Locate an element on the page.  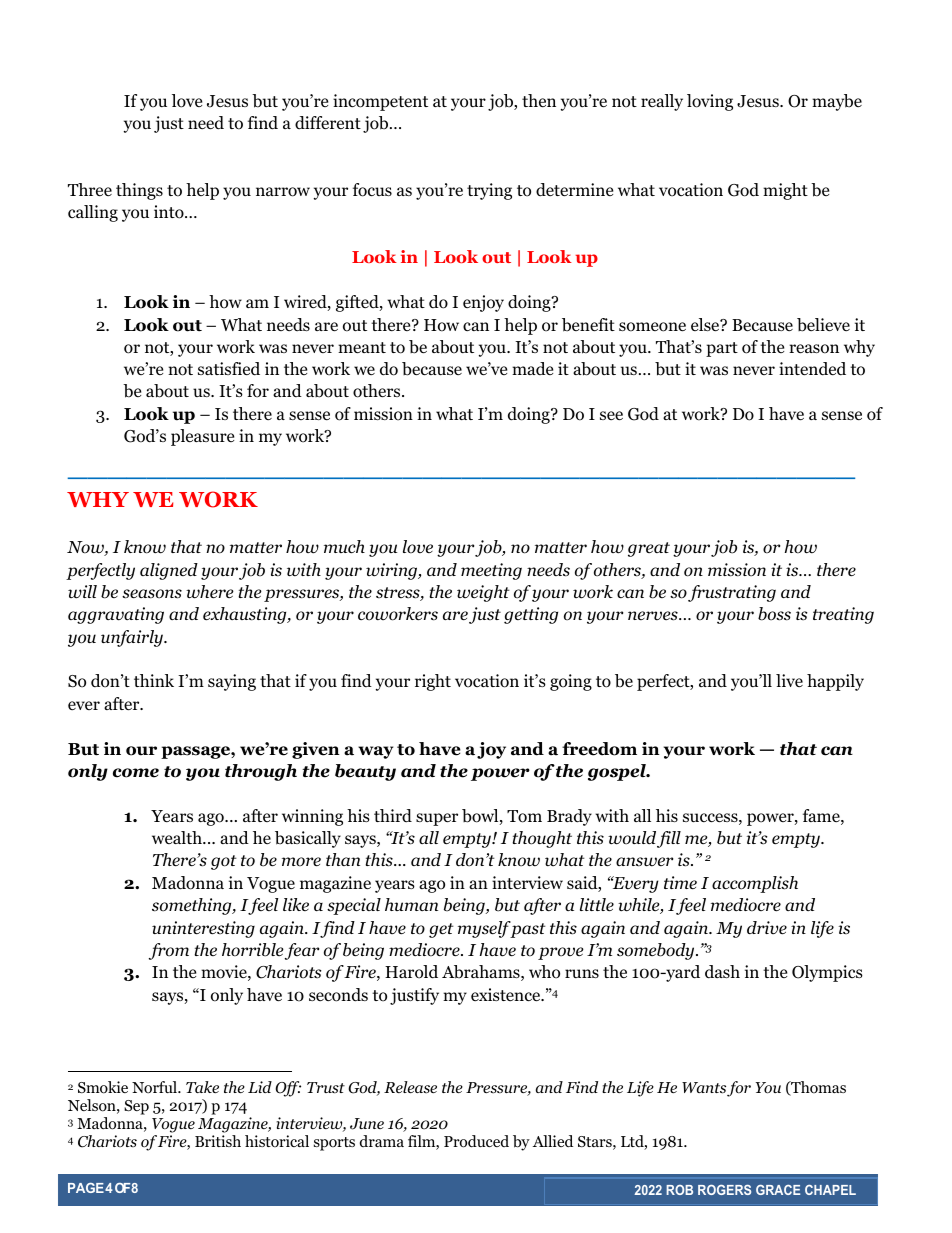
uninteresting is located at coordinates (203, 929).
